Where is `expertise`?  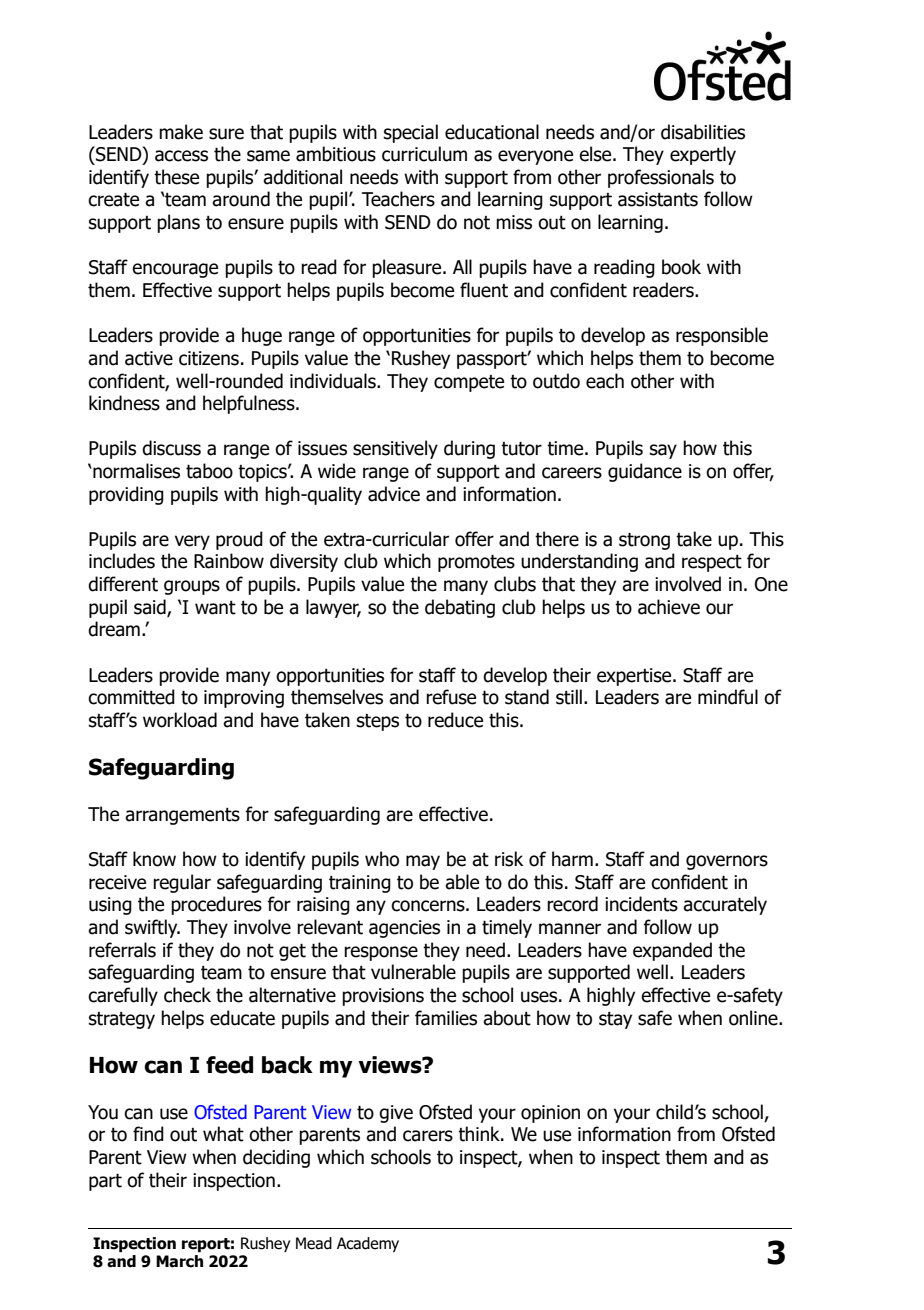 expertise is located at coordinates (635, 677).
